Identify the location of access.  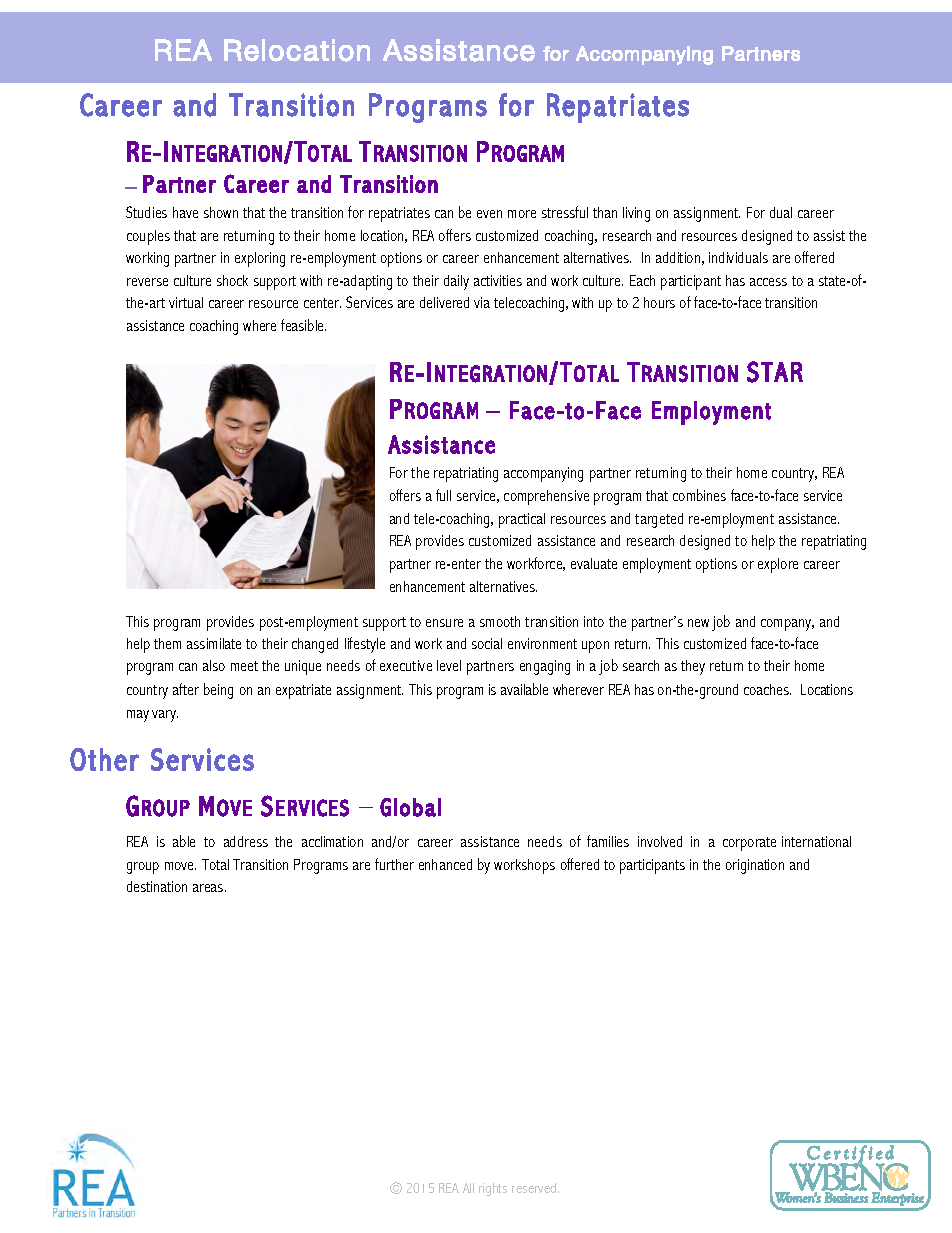
(768, 282).
